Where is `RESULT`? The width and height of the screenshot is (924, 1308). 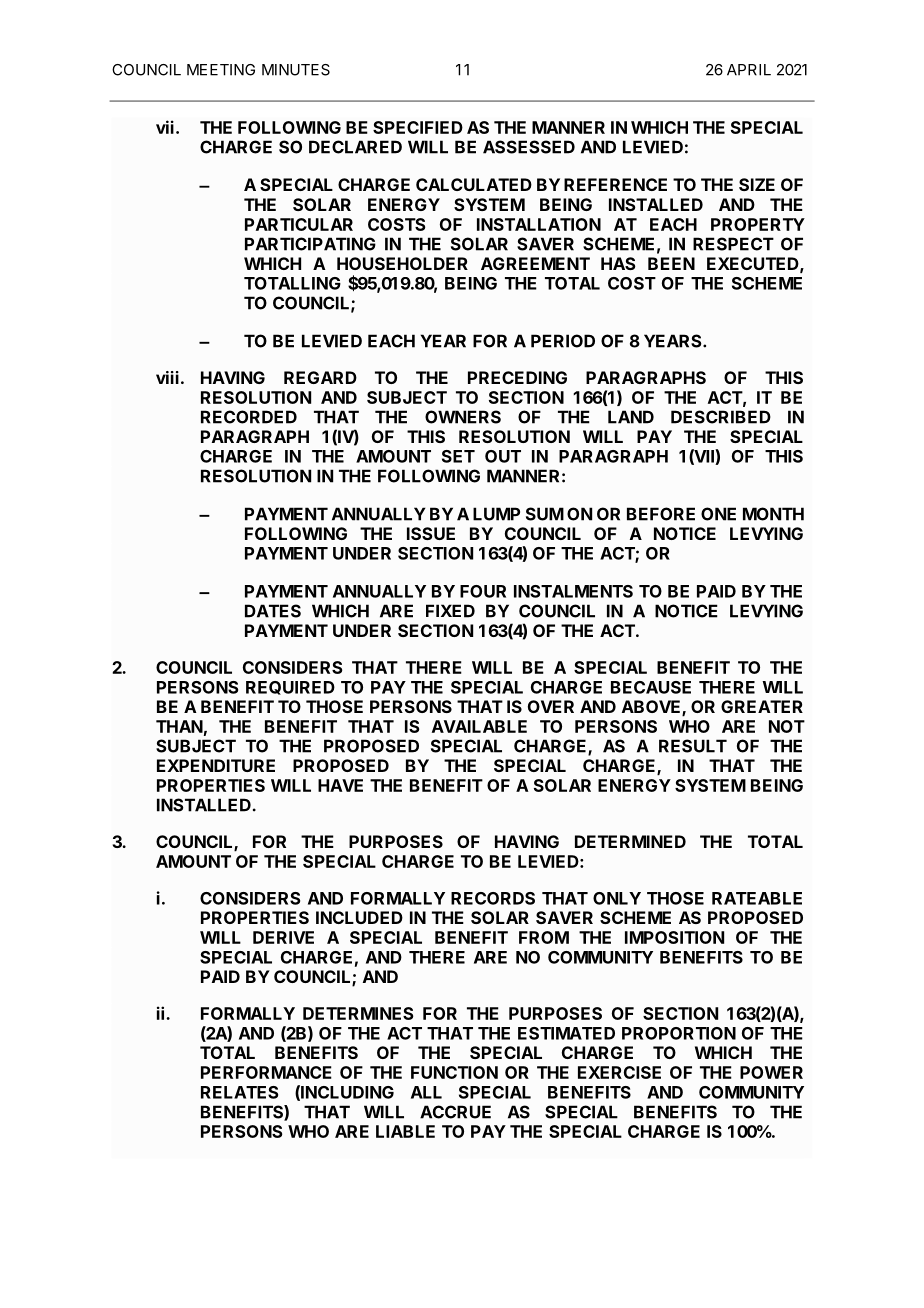
RESULT is located at coordinates (693, 746).
